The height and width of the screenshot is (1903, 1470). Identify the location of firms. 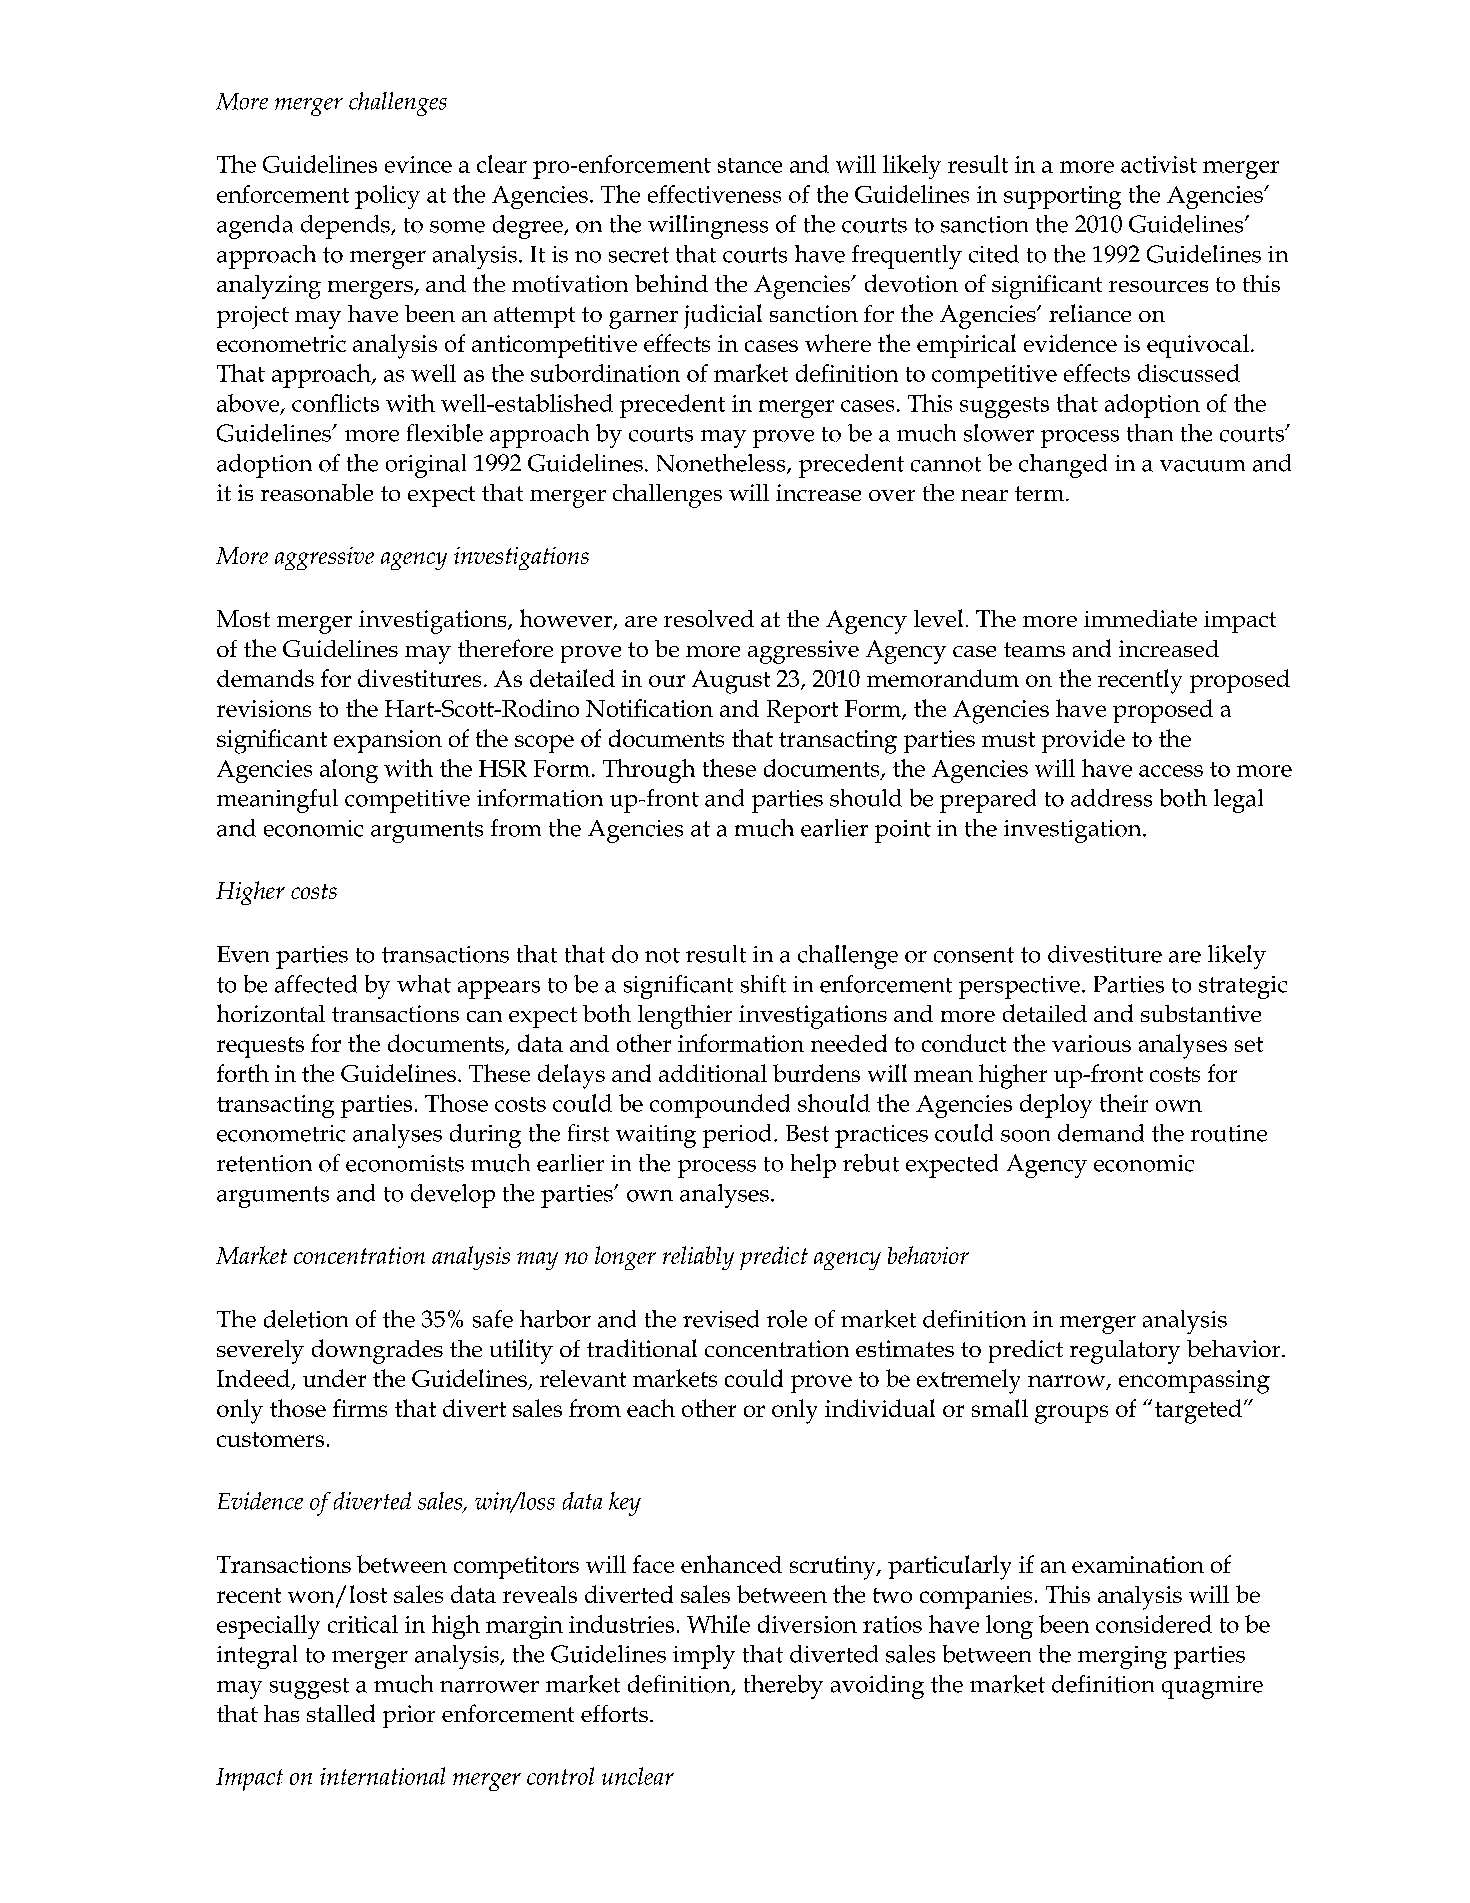
(360, 1408).
